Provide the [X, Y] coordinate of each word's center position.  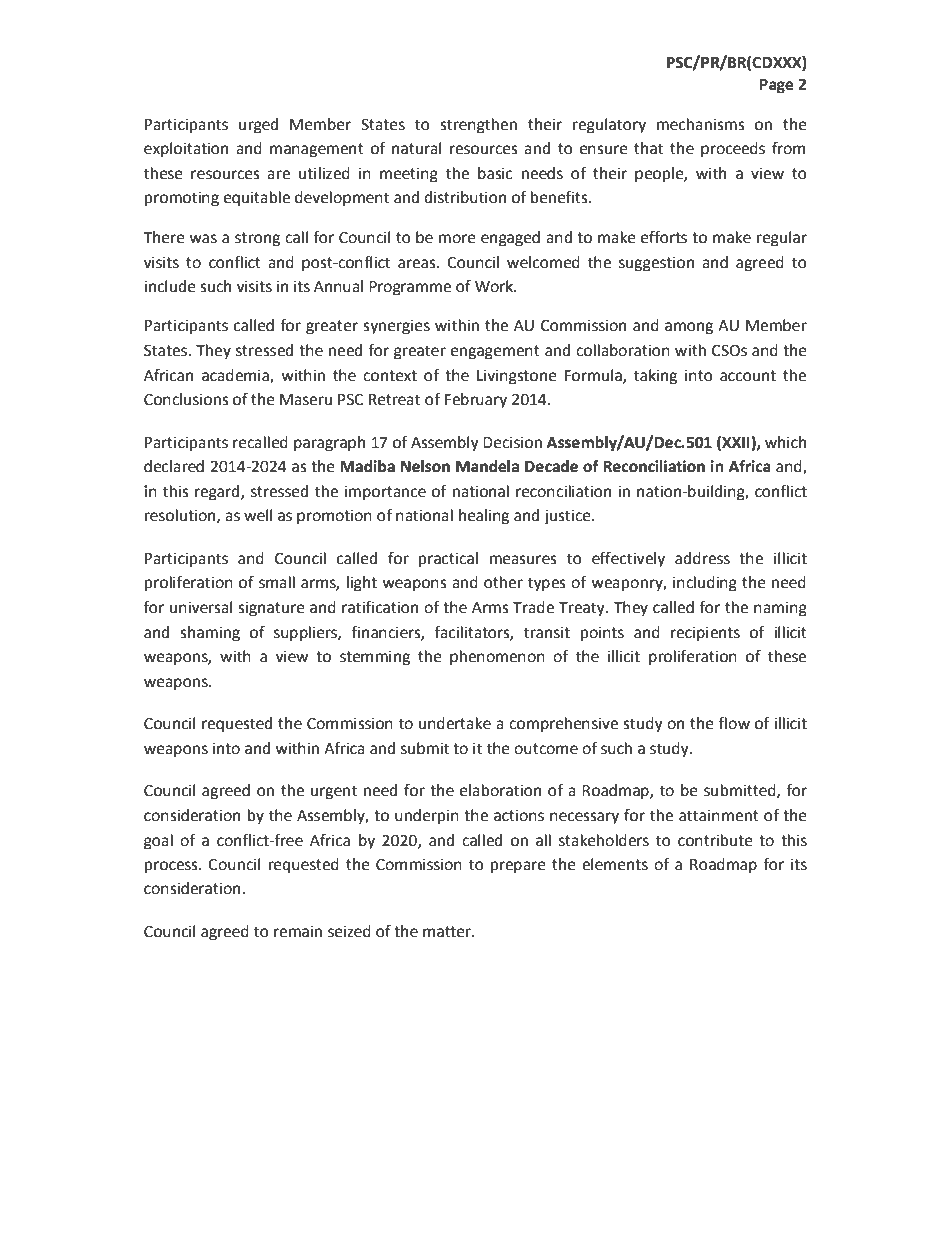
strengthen [478, 126]
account [748, 376]
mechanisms [701, 124]
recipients [705, 634]
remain [298, 932]
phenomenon [497, 658]
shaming [210, 634]
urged [258, 126]
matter [448, 932]
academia [236, 376]
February [476, 401]
